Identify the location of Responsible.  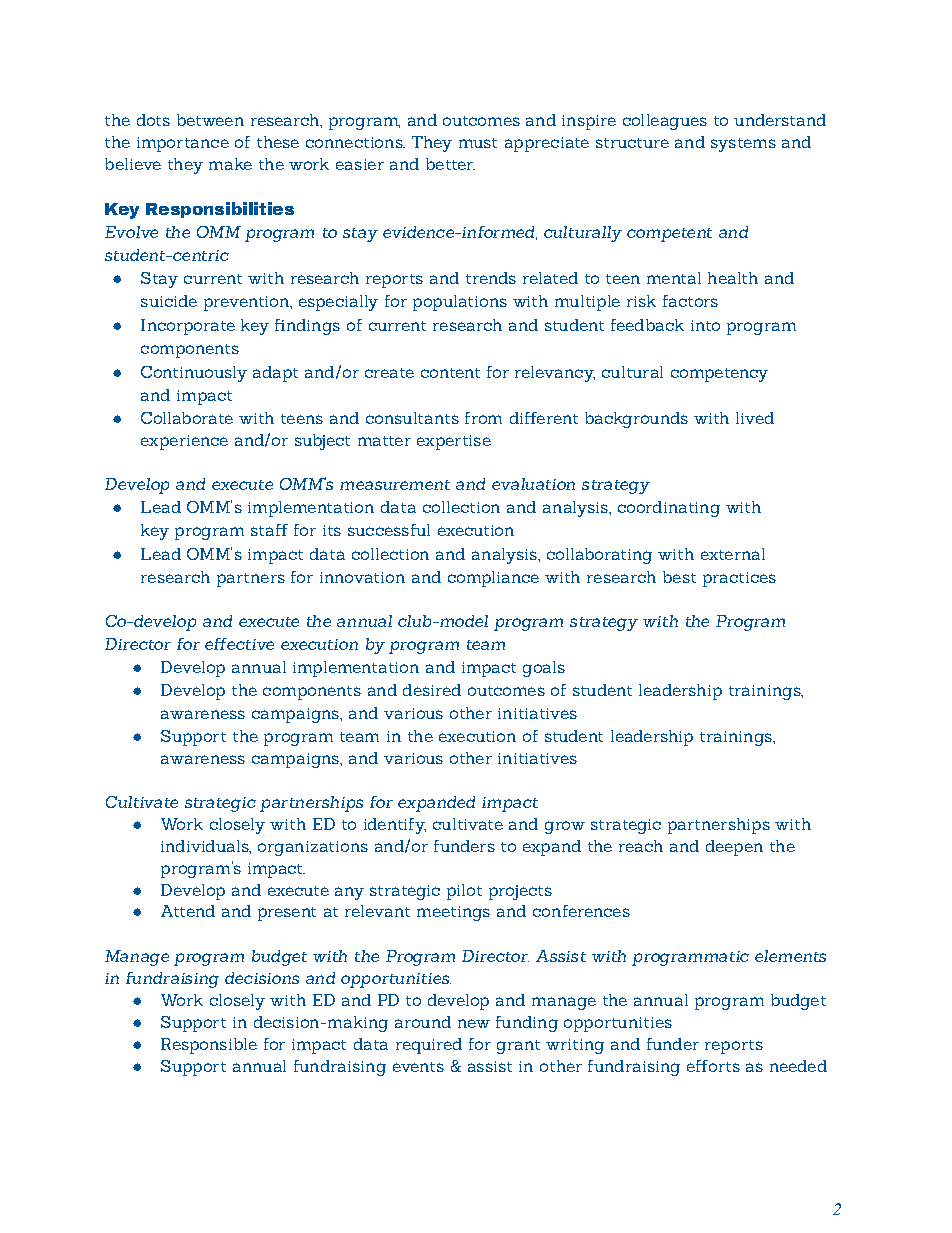
(209, 1046).
